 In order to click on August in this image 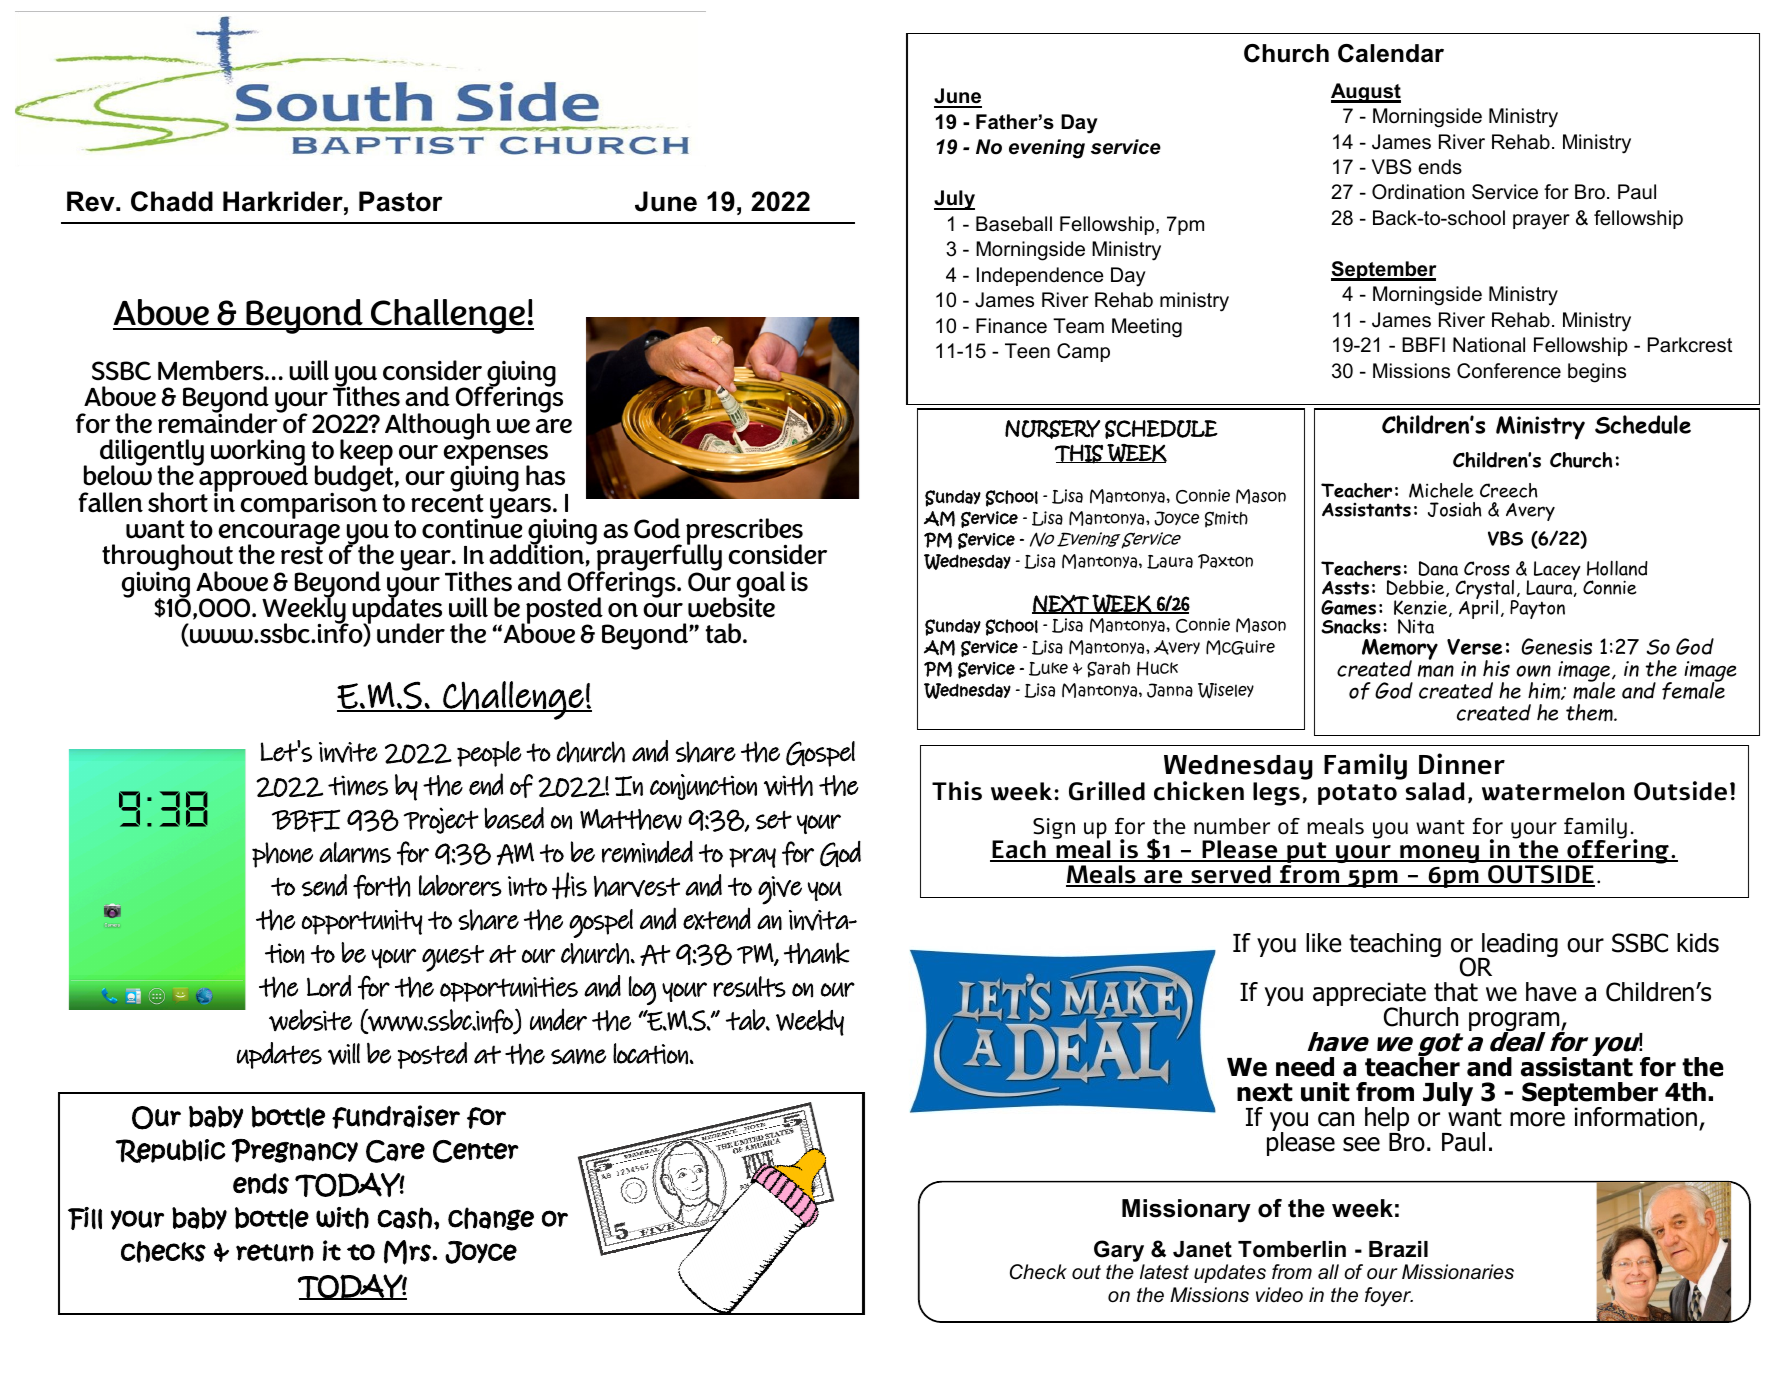, I will do `click(1366, 93)`.
